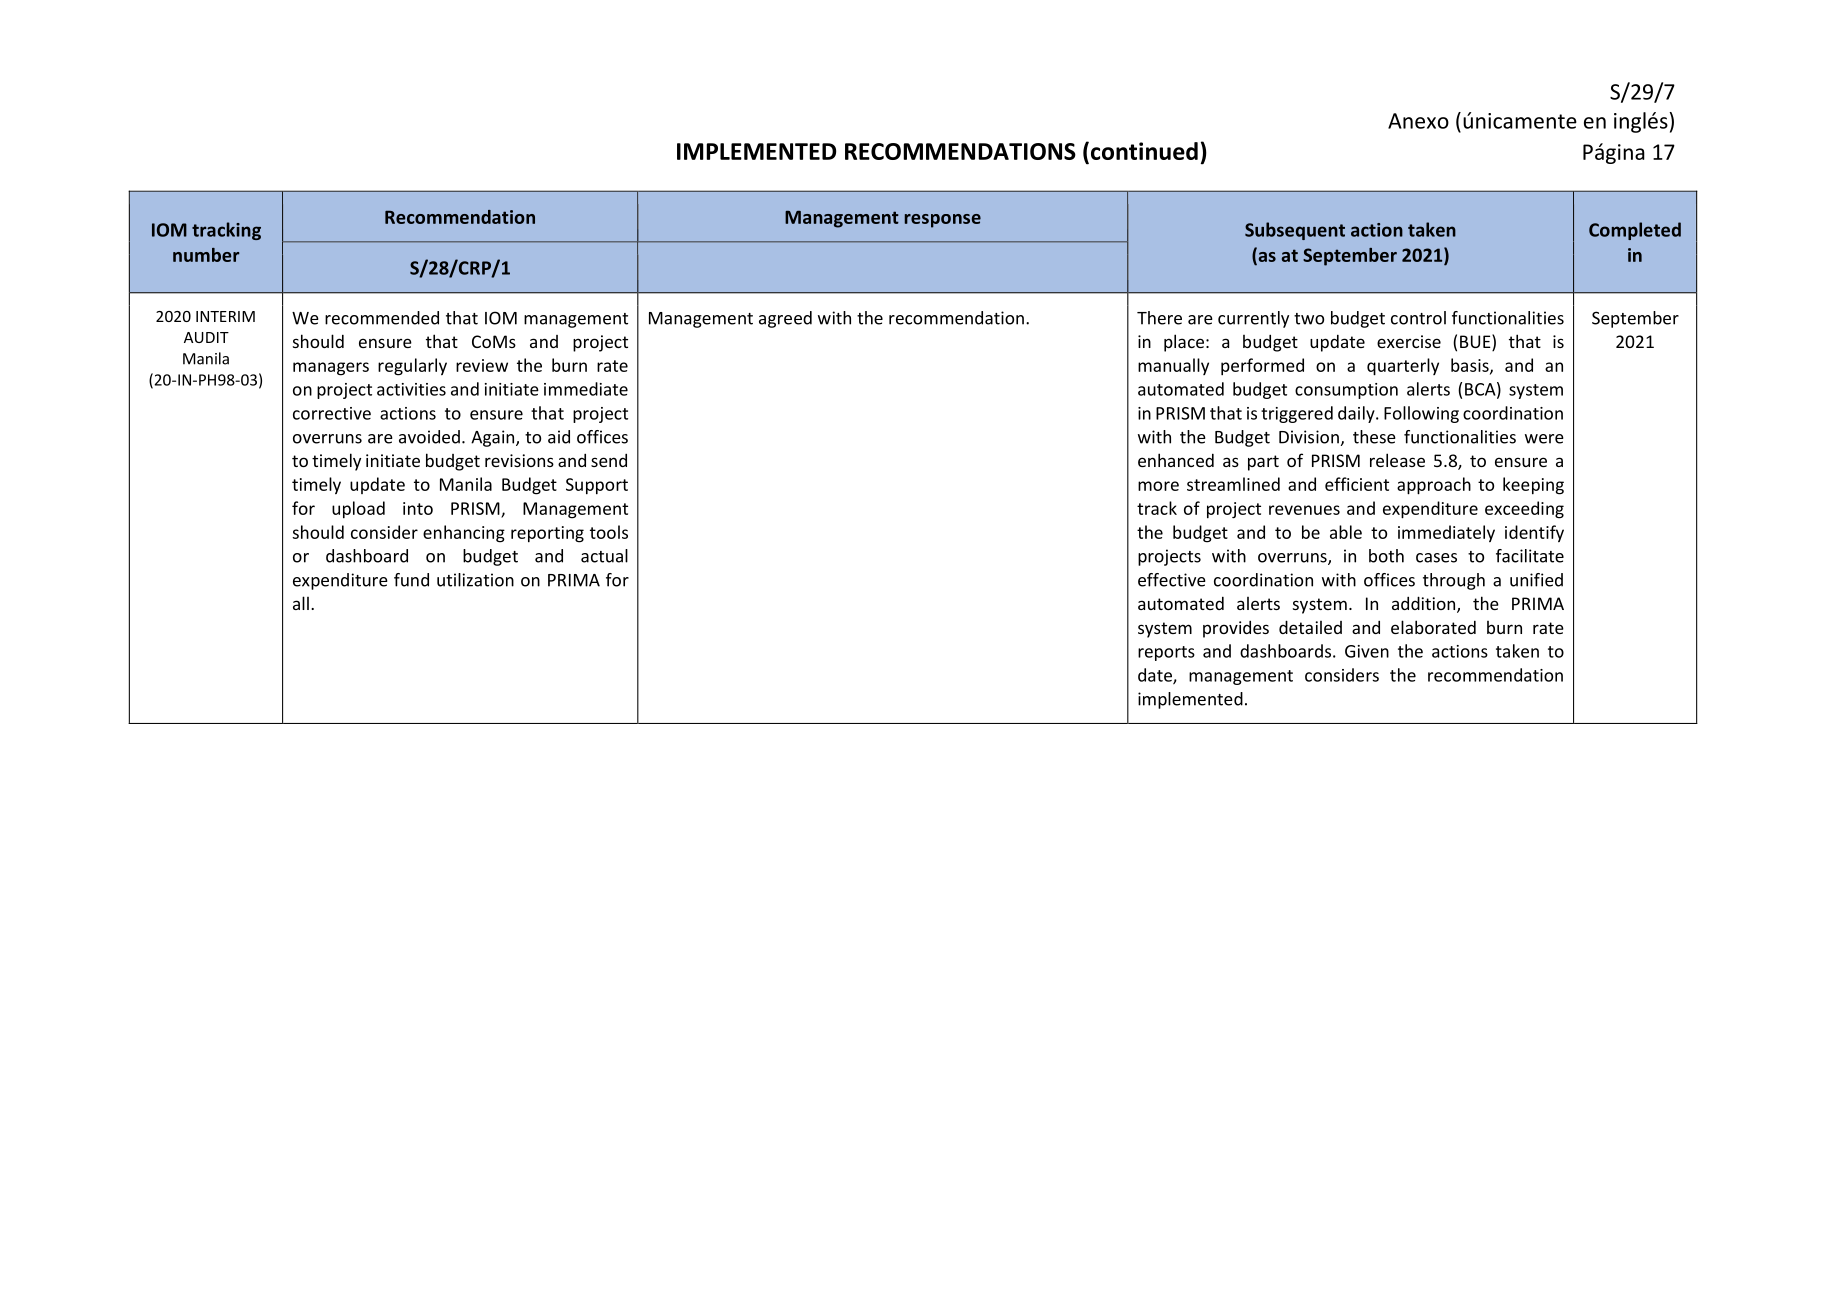 This image has height=1291, width=1826. What do you see at coordinates (382, 318) in the image?
I see `recommended` at bounding box center [382, 318].
